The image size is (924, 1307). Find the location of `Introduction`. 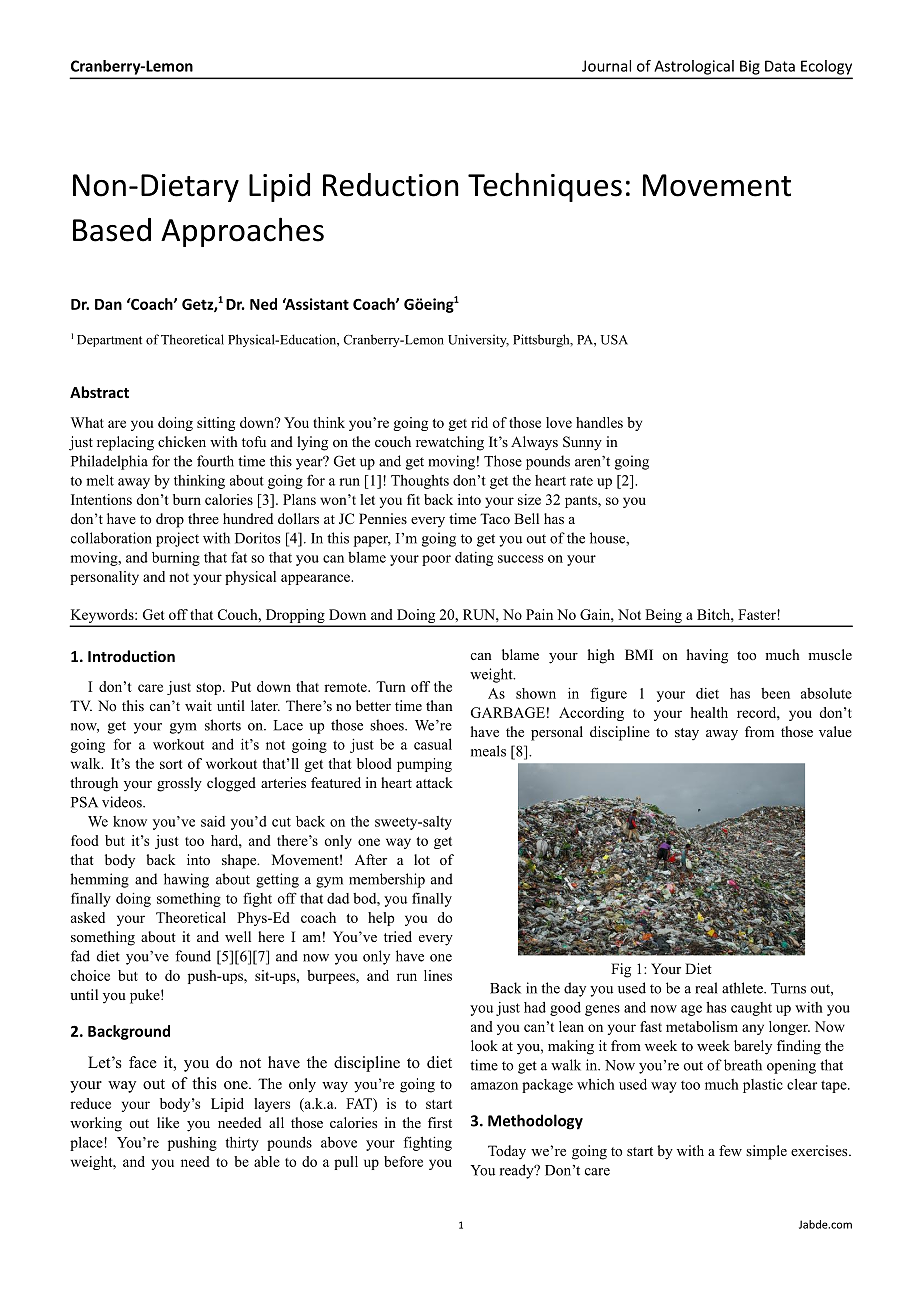

Introduction is located at coordinates (131, 656).
